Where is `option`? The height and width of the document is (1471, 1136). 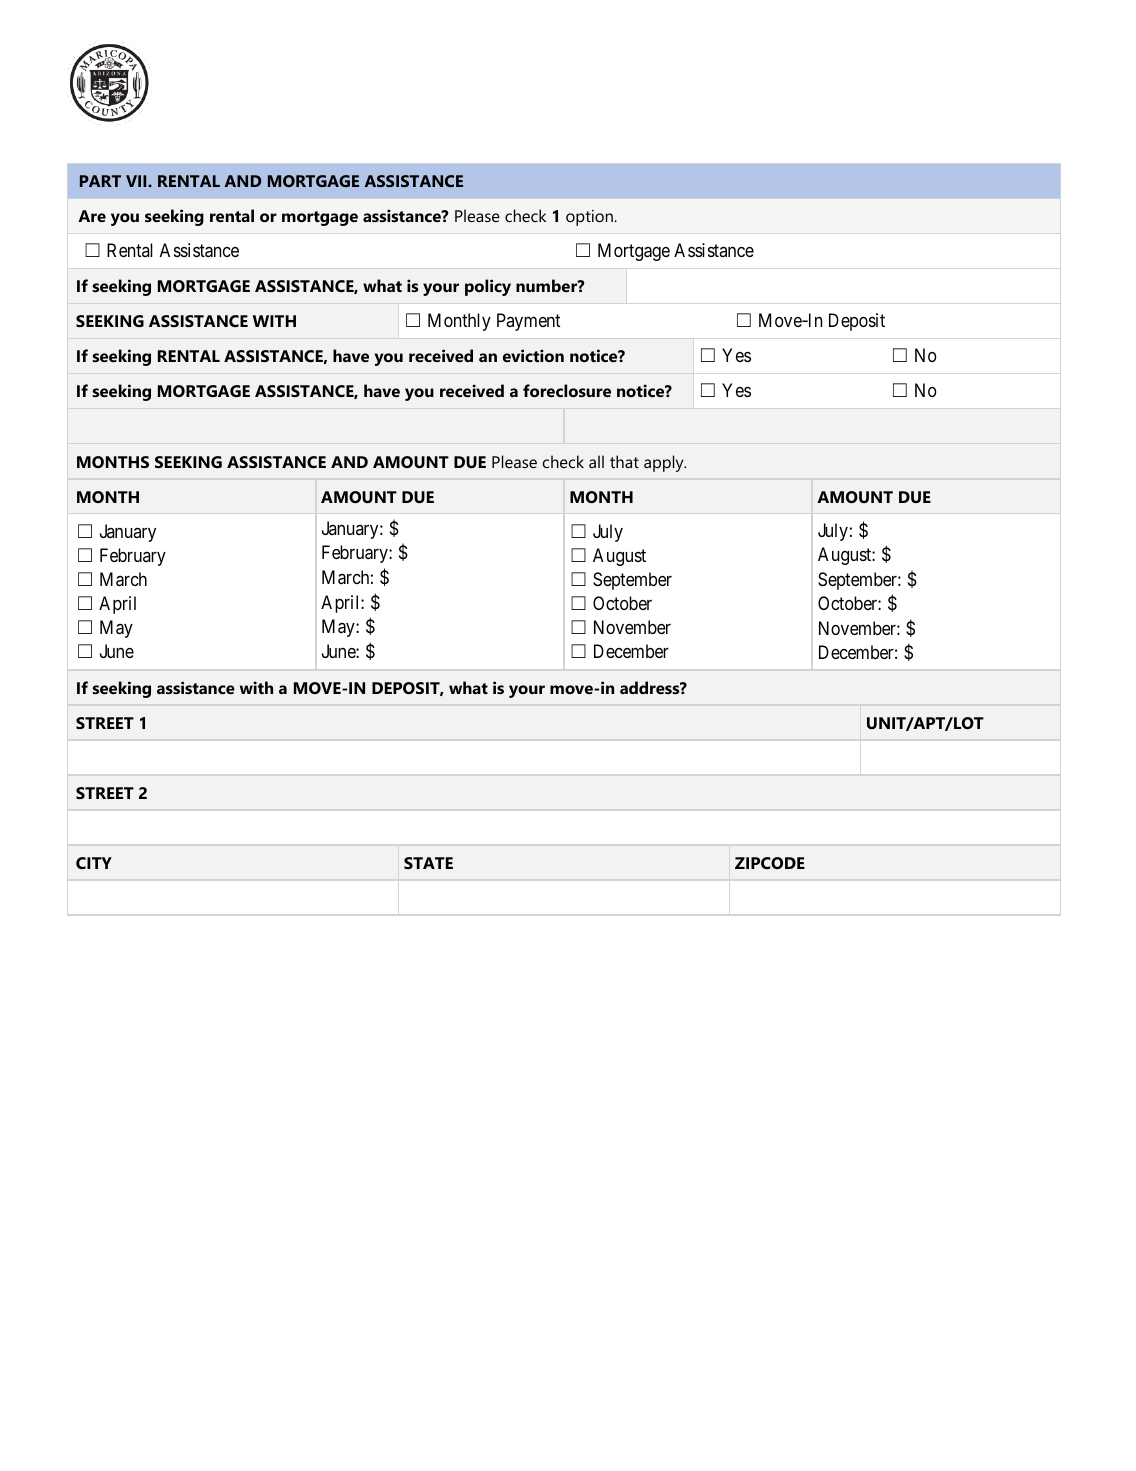
option is located at coordinates (590, 218).
